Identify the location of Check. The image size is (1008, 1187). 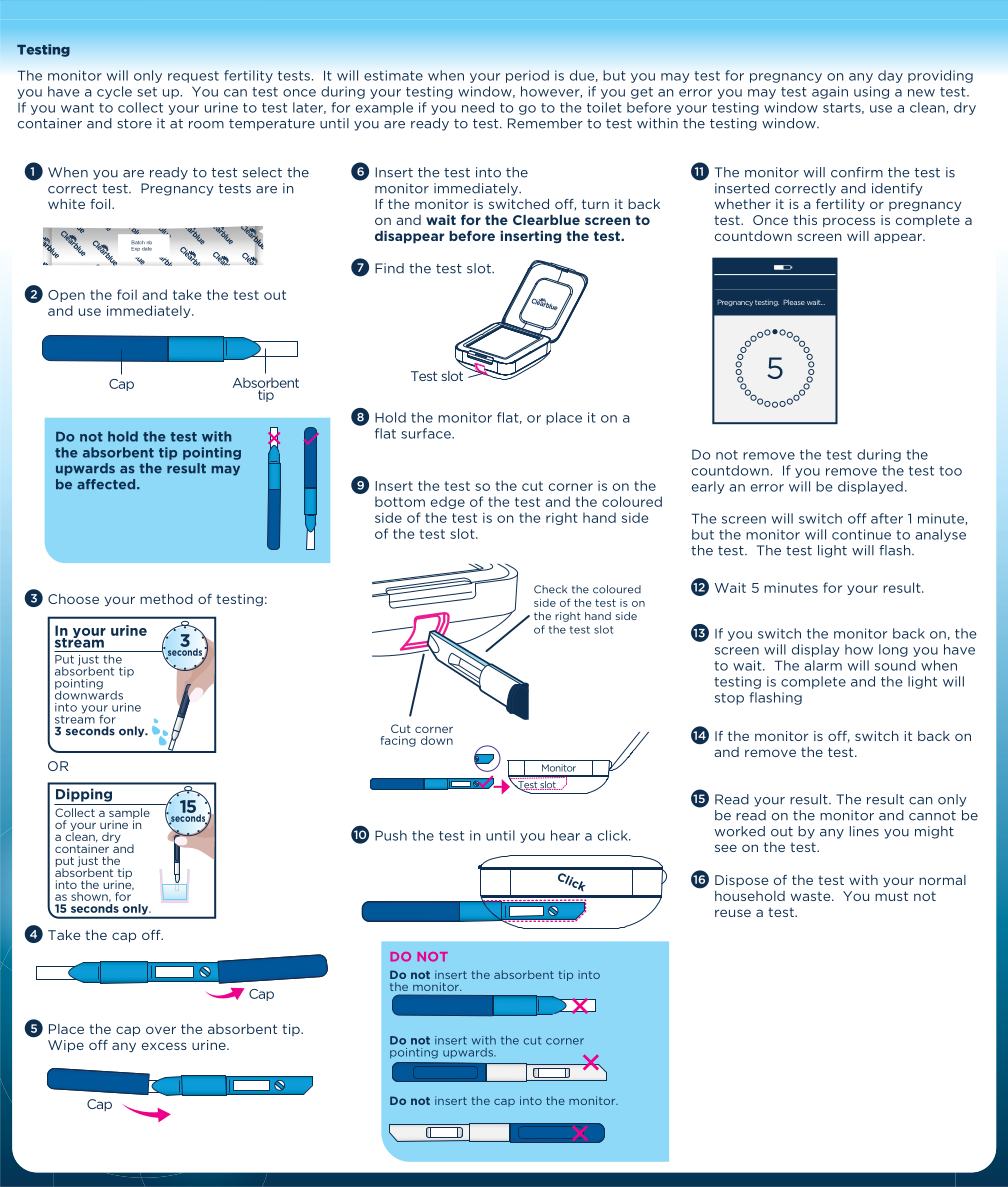
(550, 589).
